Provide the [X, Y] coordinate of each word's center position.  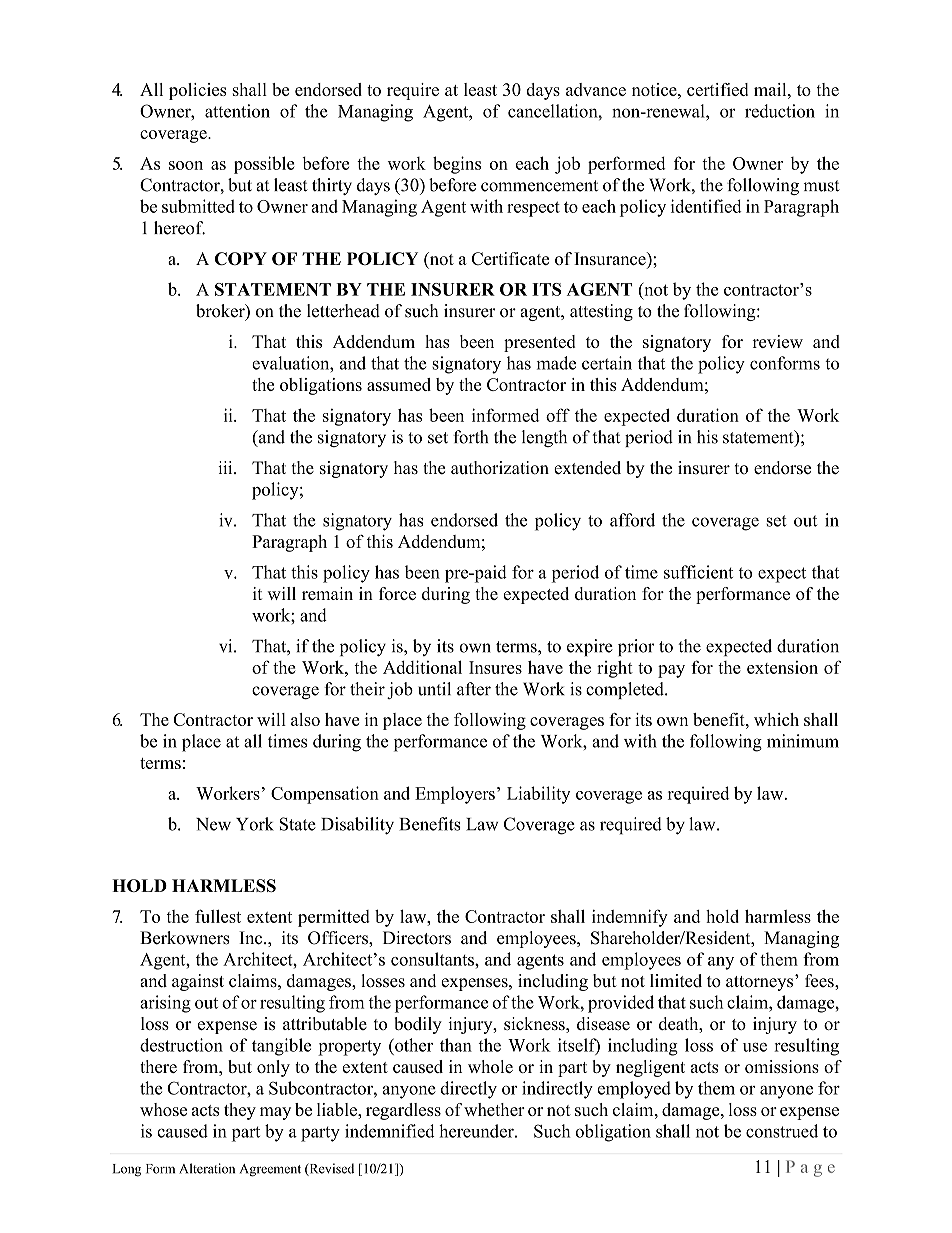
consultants [433, 959]
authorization [500, 468]
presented [540, 343]
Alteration [207, 1168]
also [305, 719]
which [776, 719]
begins [457, 165]
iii [226, 467]
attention [237, 111]
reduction [780, 111]
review [777, 341]
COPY [241, 258]
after [474, 689]
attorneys [761, 983]
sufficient [698, 572]
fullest [218, 916]
